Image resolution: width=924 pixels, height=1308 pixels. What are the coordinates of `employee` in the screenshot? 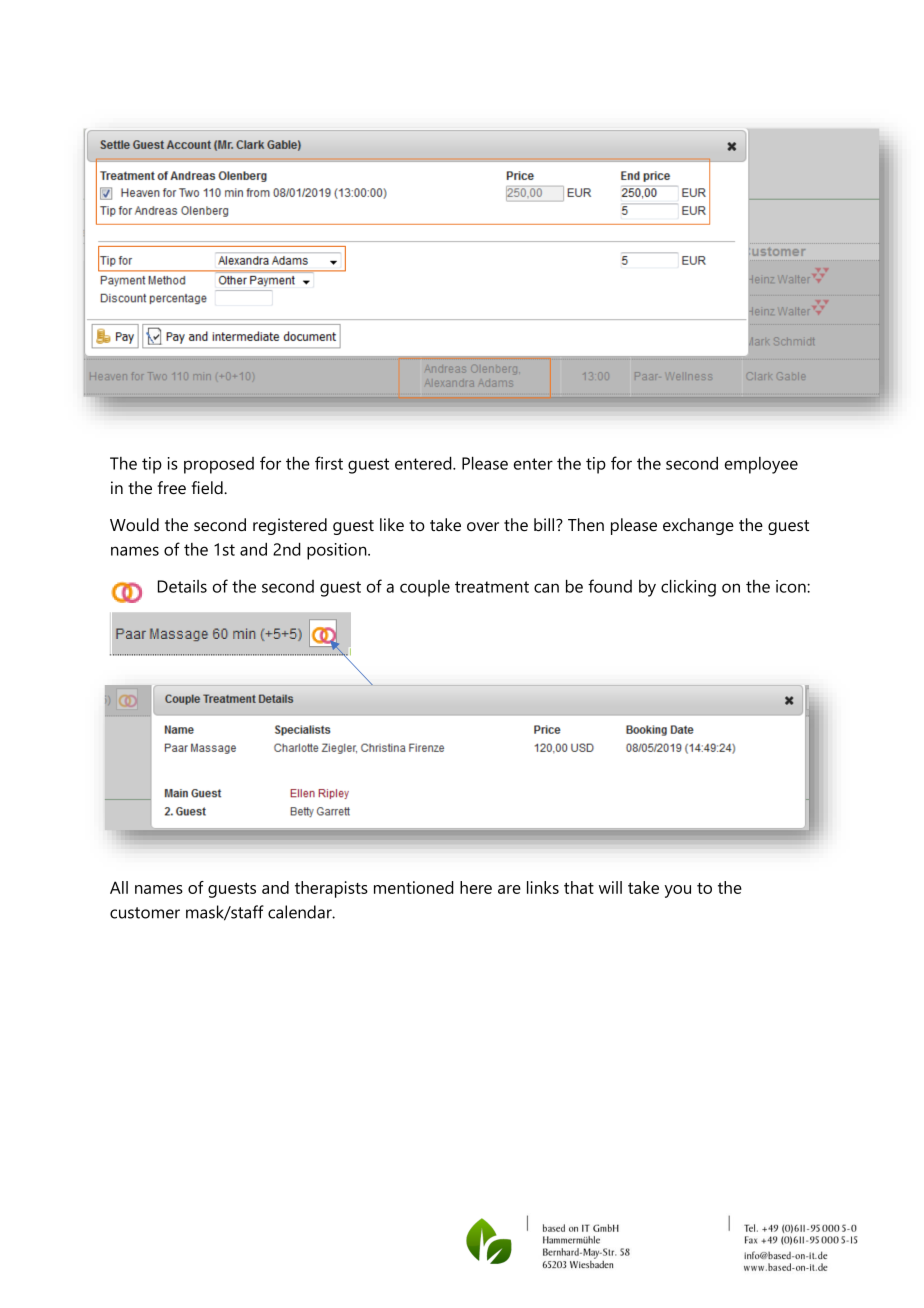 It's located at (761, 465).
